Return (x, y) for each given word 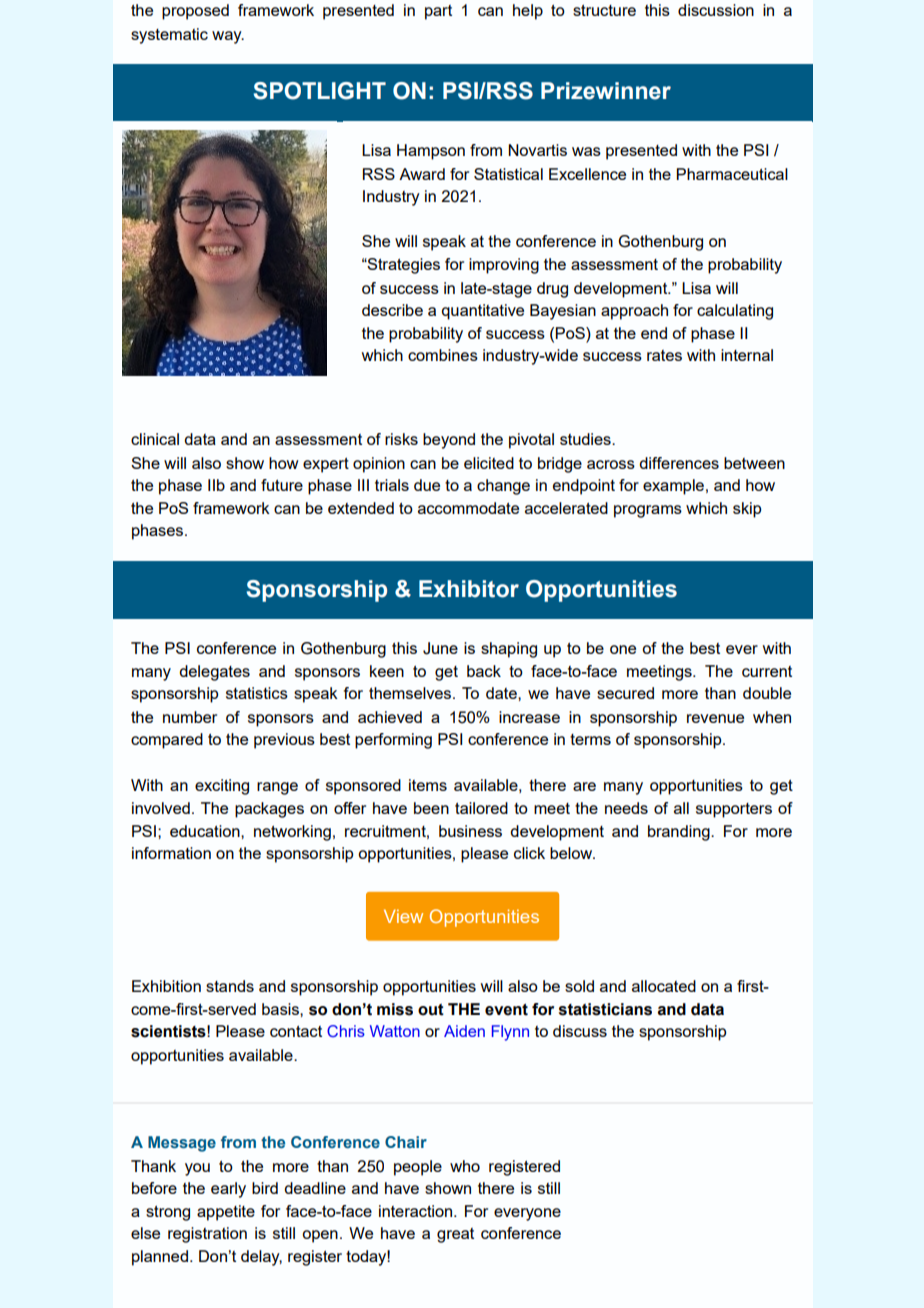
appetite (226, 1213)
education (206, 831)
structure (604, 10)
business (470, 831)
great (455, 1235)
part (438, 12)
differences (679, 463)
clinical (155, 439)
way (228, 37)
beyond (449, 441)
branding (680, 833)
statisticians (605, 1009)
